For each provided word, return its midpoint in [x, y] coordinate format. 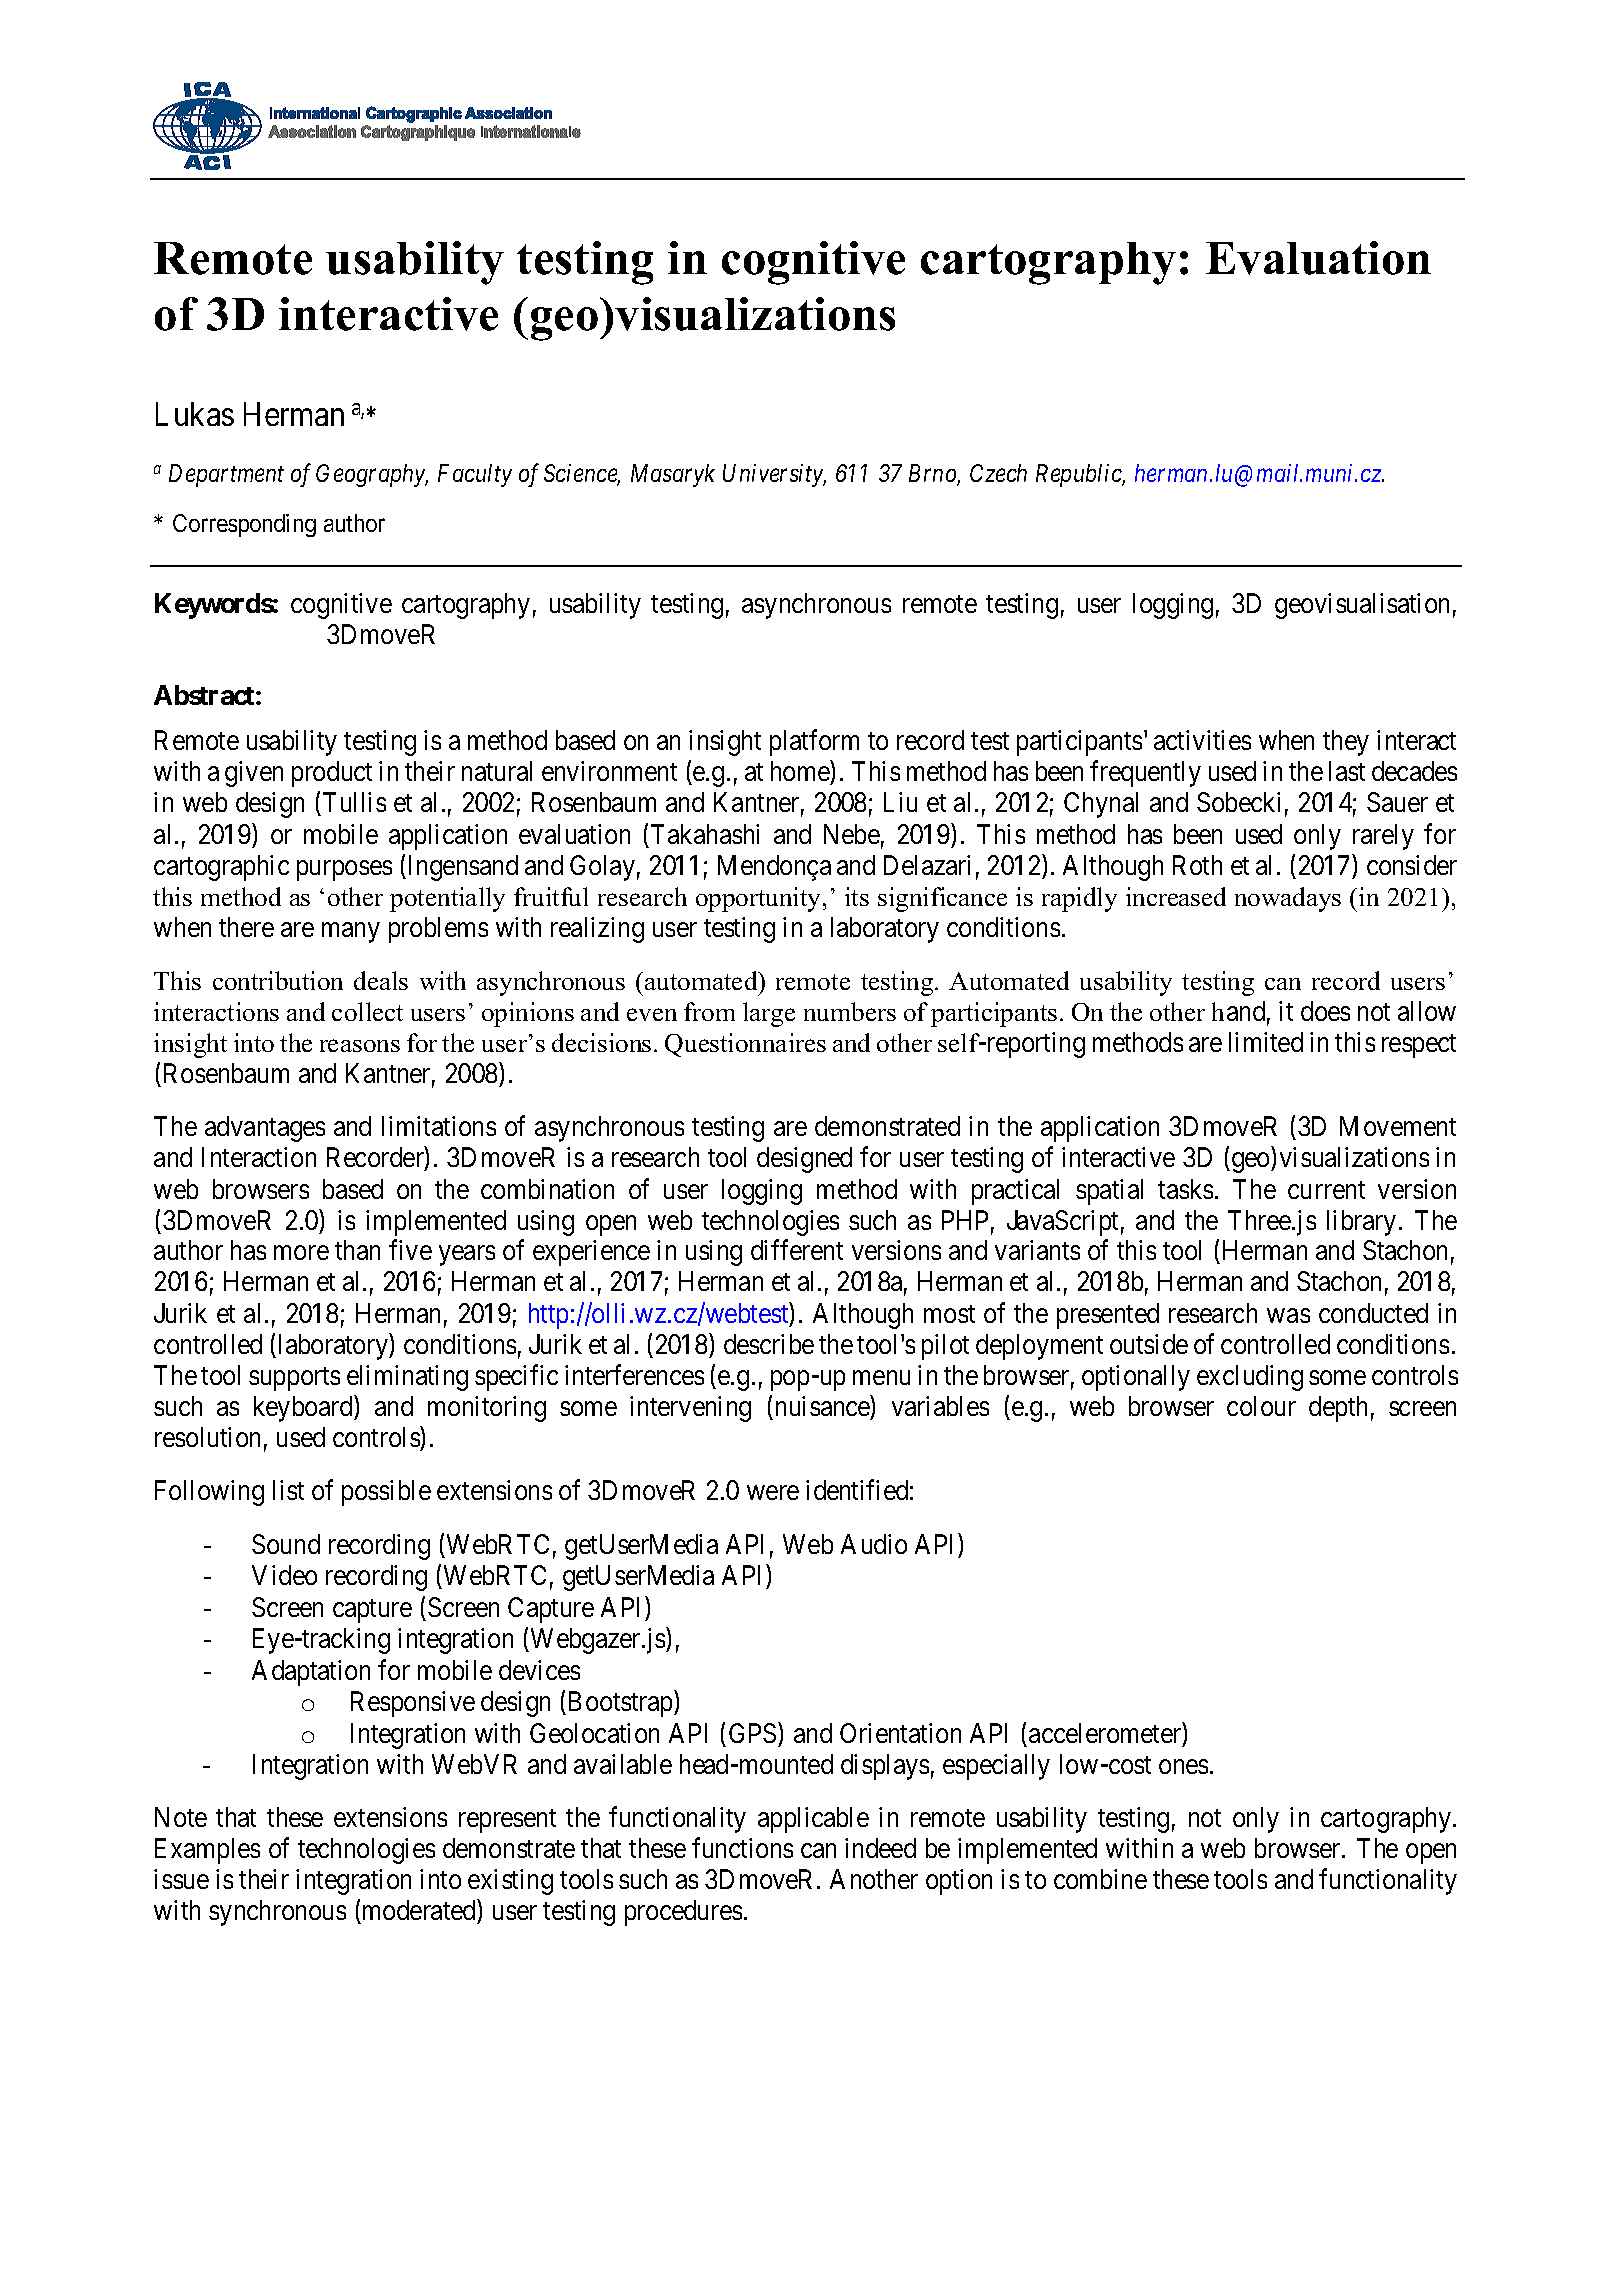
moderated [419, 1910]
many [350, 933]
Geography [372, 475]
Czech [998, 473]
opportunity [760, 899]
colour [1261, 1406]
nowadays [1288, 899]
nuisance [823, 1406]
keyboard [304, 1409]
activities [1202, 740]
